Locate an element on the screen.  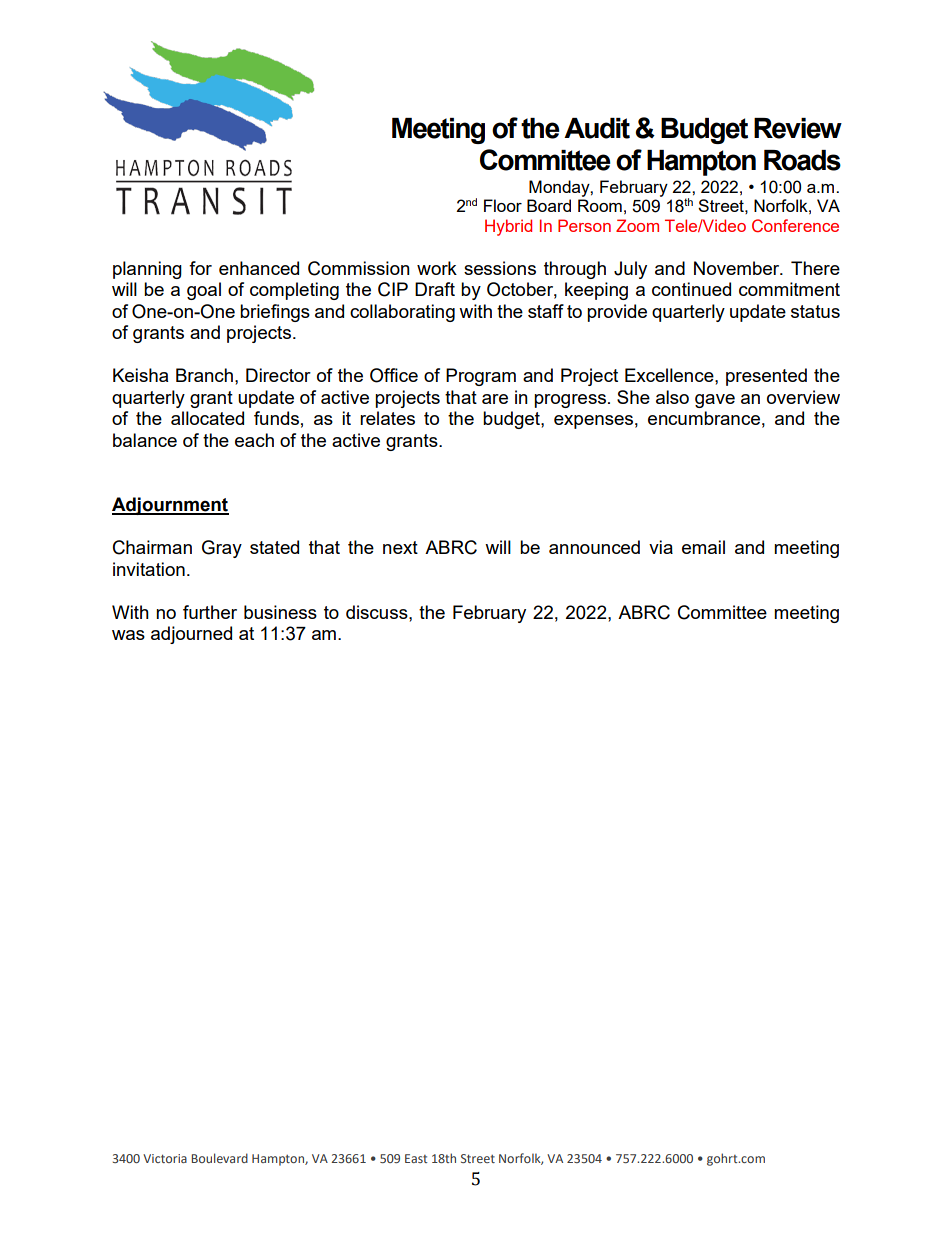
Boulevard is located at coordinates (220, 1158).
